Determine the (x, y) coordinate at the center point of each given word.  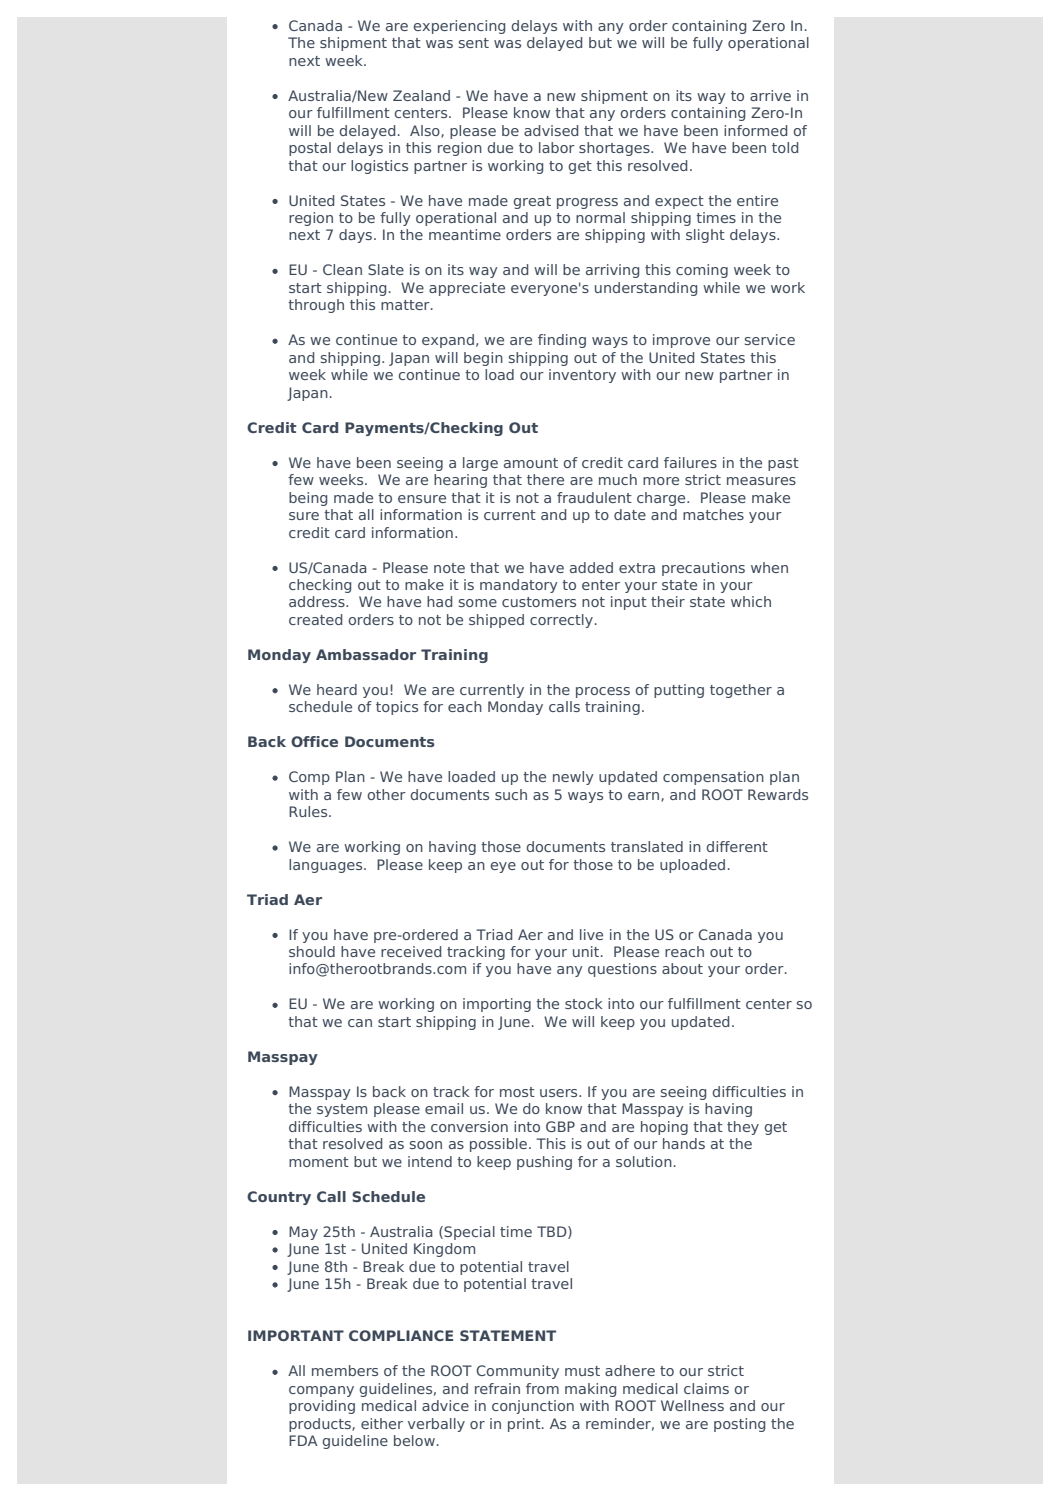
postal (310, 149)
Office (314, 741)
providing (322, 1407)
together (741, 691)
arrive (770, 95)
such (511, 794)
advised (551, 130)
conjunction (533, 1407)
